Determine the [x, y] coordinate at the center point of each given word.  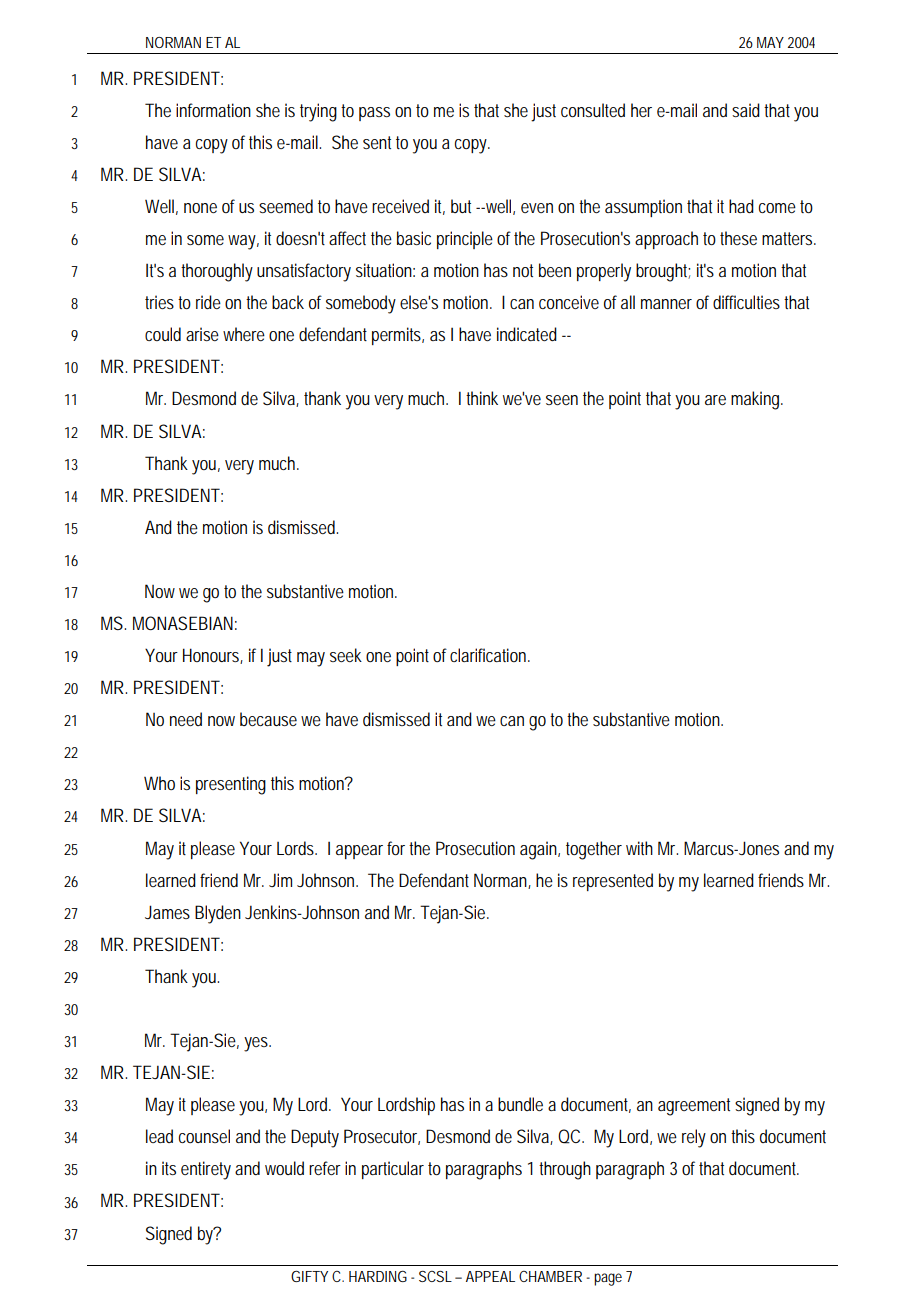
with [639, 848]
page [608, 1279]
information [213, 110]
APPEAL [490, 1276]
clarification [490, 655]
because [268, 719]
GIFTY [309, 1276]
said [746, 110]
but [461, 206]
